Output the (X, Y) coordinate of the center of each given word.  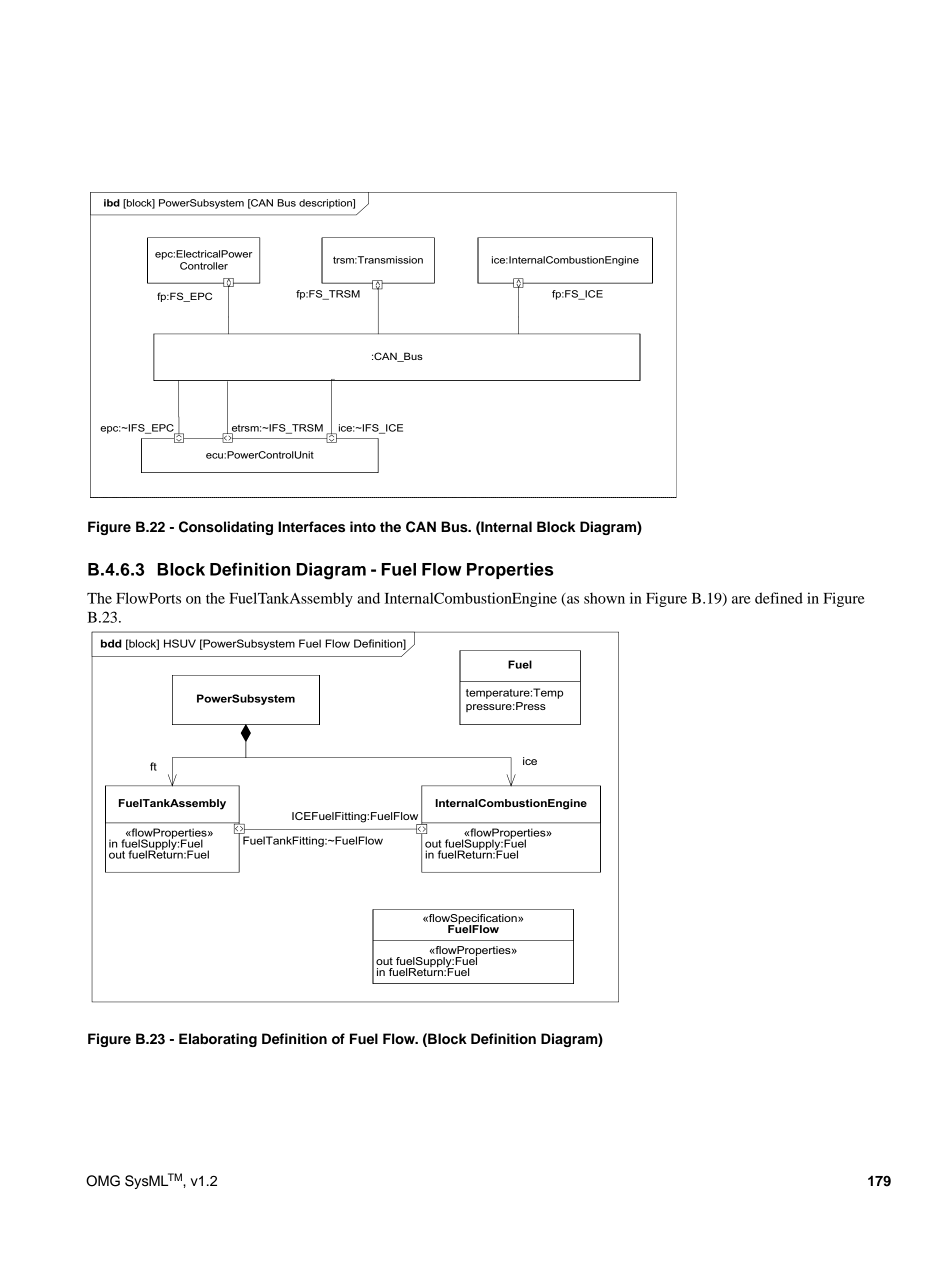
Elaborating (218, 1040)
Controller (204, 266)
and (369, 598)
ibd (112, 203)
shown (604, 598)
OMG (103, 1181)
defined (779, 598)
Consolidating (226, 528)
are (741, 600)
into (363, 527)
